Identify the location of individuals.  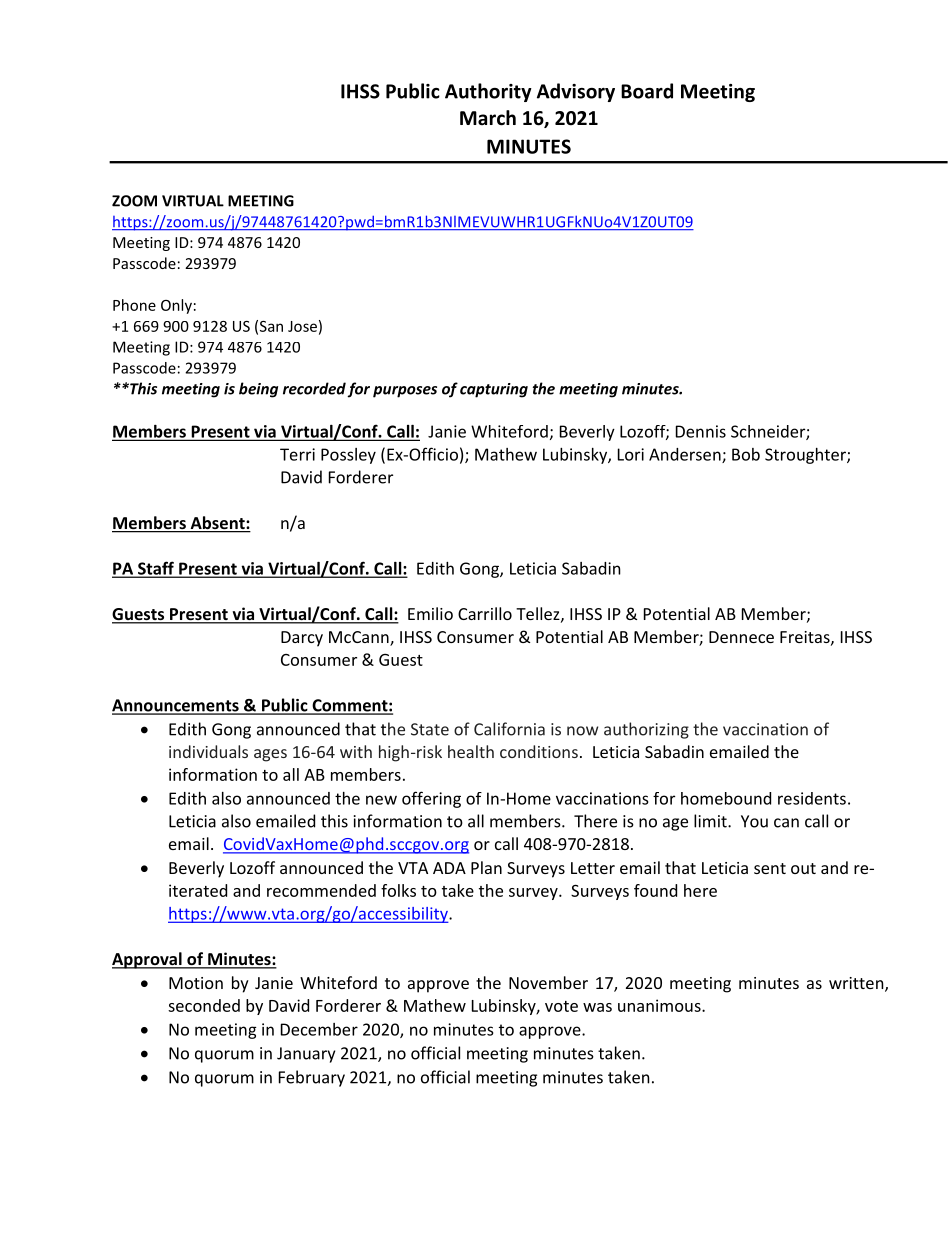
(208, 751).
